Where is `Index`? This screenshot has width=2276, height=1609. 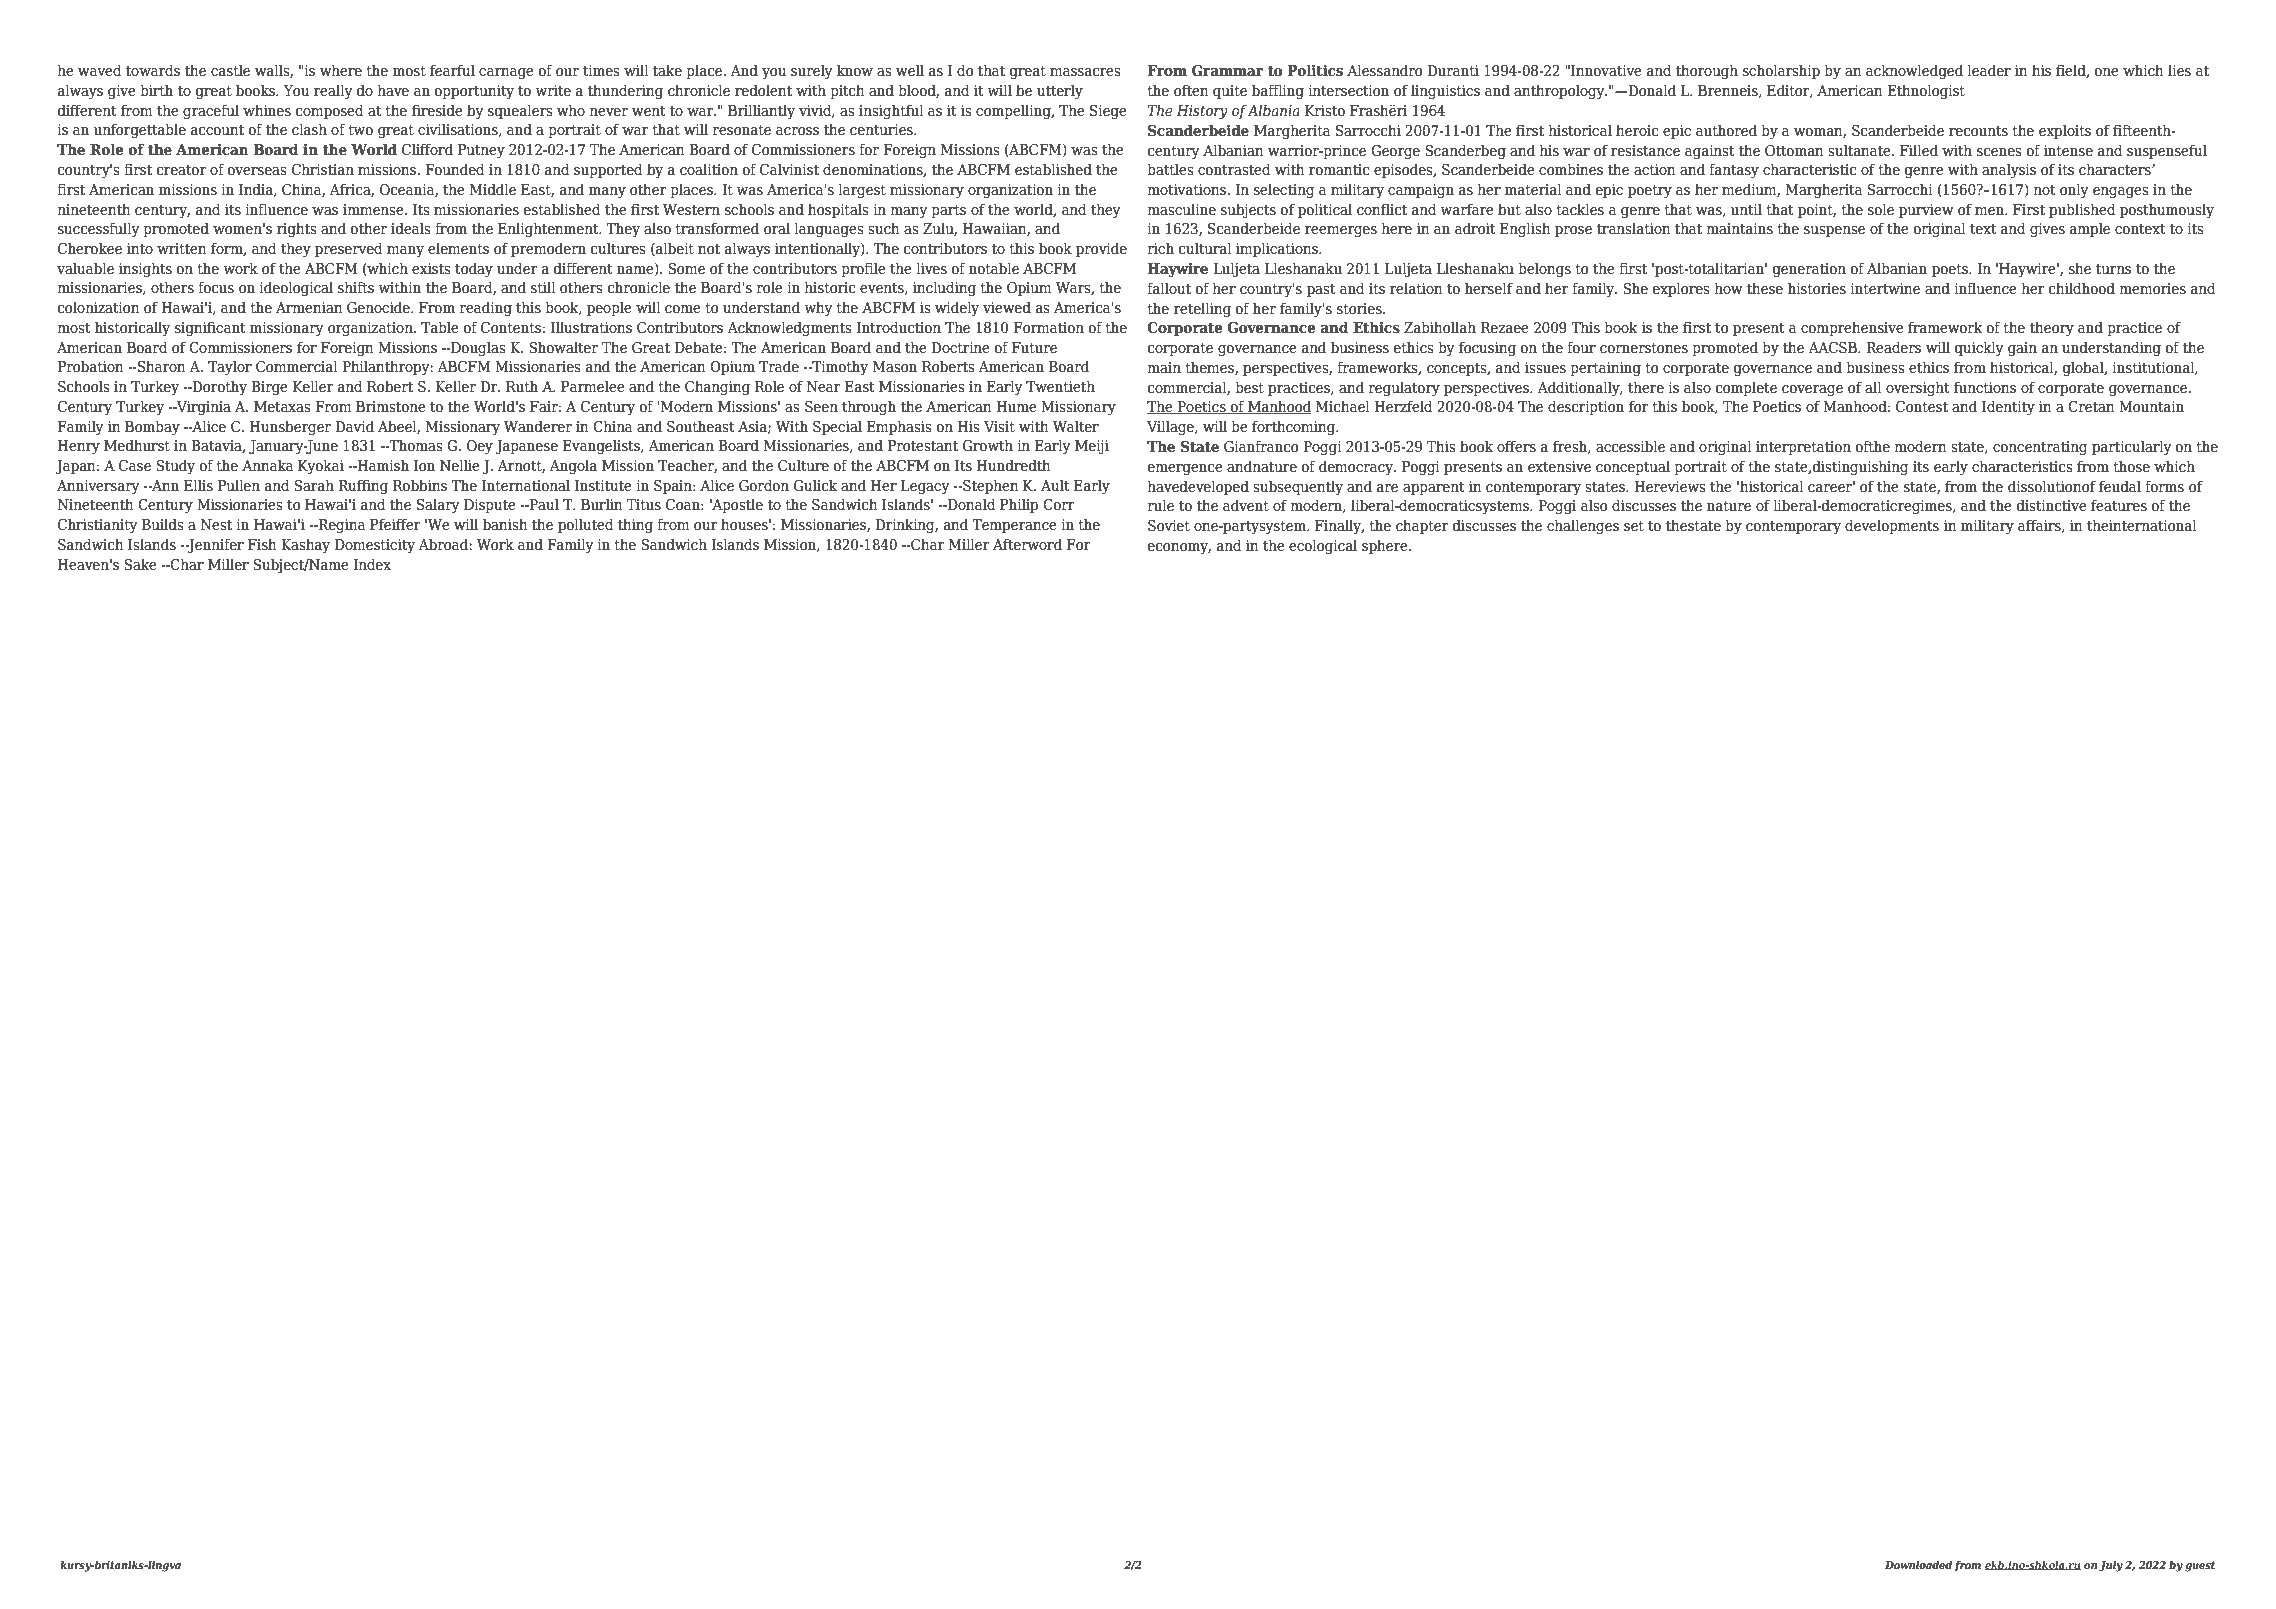 Index is located at coordinates (372, 564).
